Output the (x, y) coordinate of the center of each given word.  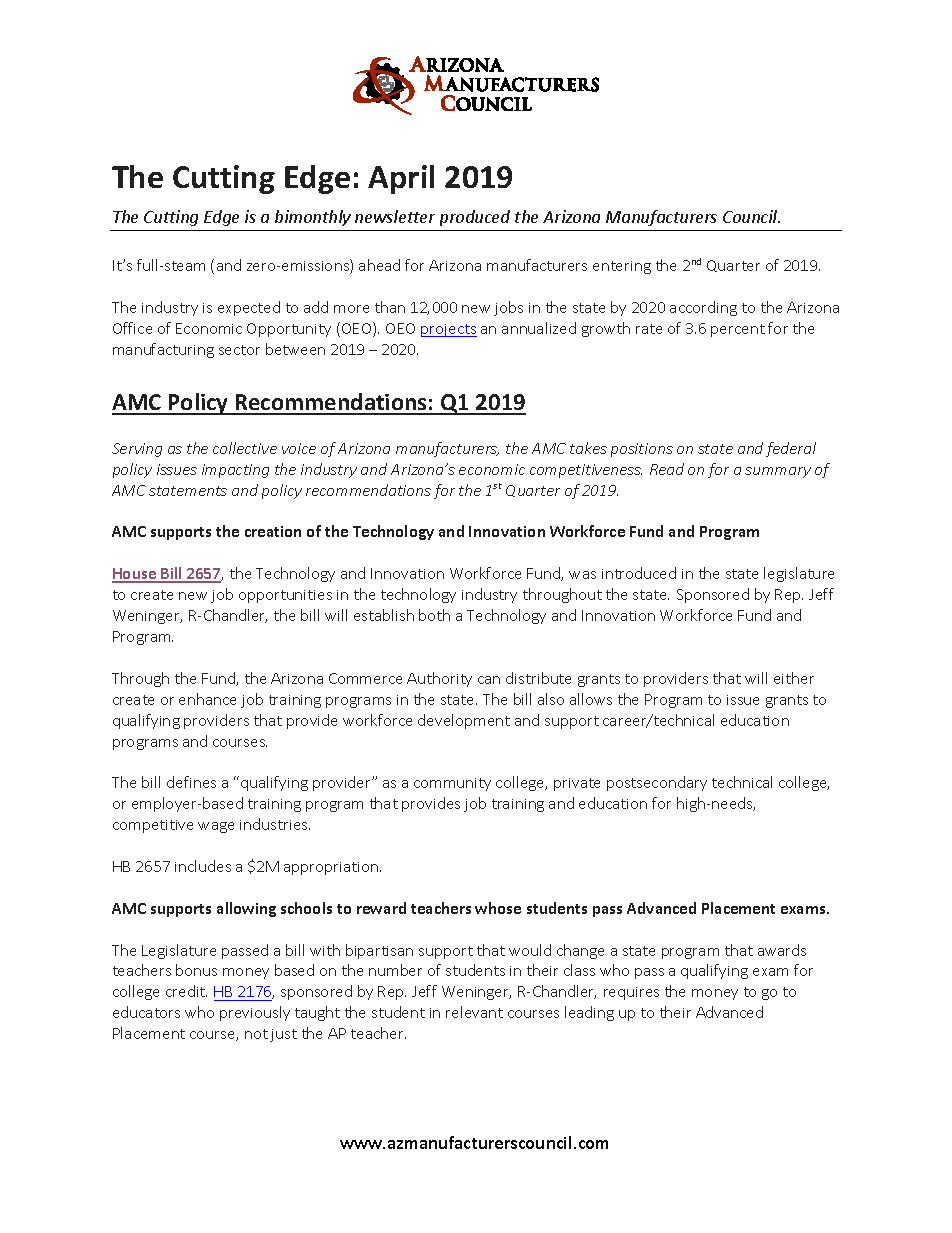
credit (186, 991)
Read (667, 469)
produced (475, 218)
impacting (235, 471)
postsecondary (657, 783)
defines (191, 782)
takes (588, 448)
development (464, 721)
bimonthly (313, 218)
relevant (474, 1012)
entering (622, 267)
